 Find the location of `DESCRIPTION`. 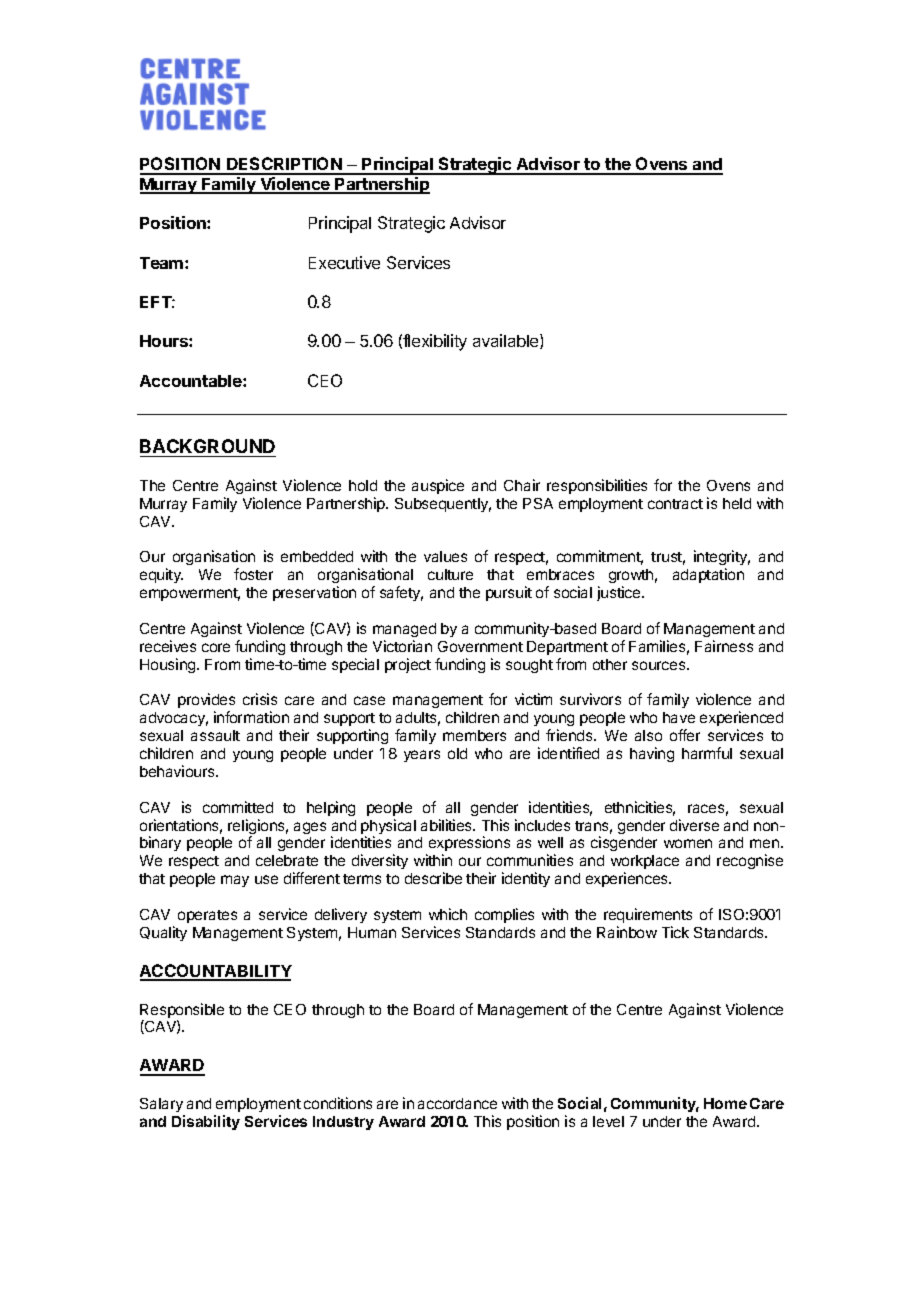

DESCRIPTION is located at coordinates (284, 165).
